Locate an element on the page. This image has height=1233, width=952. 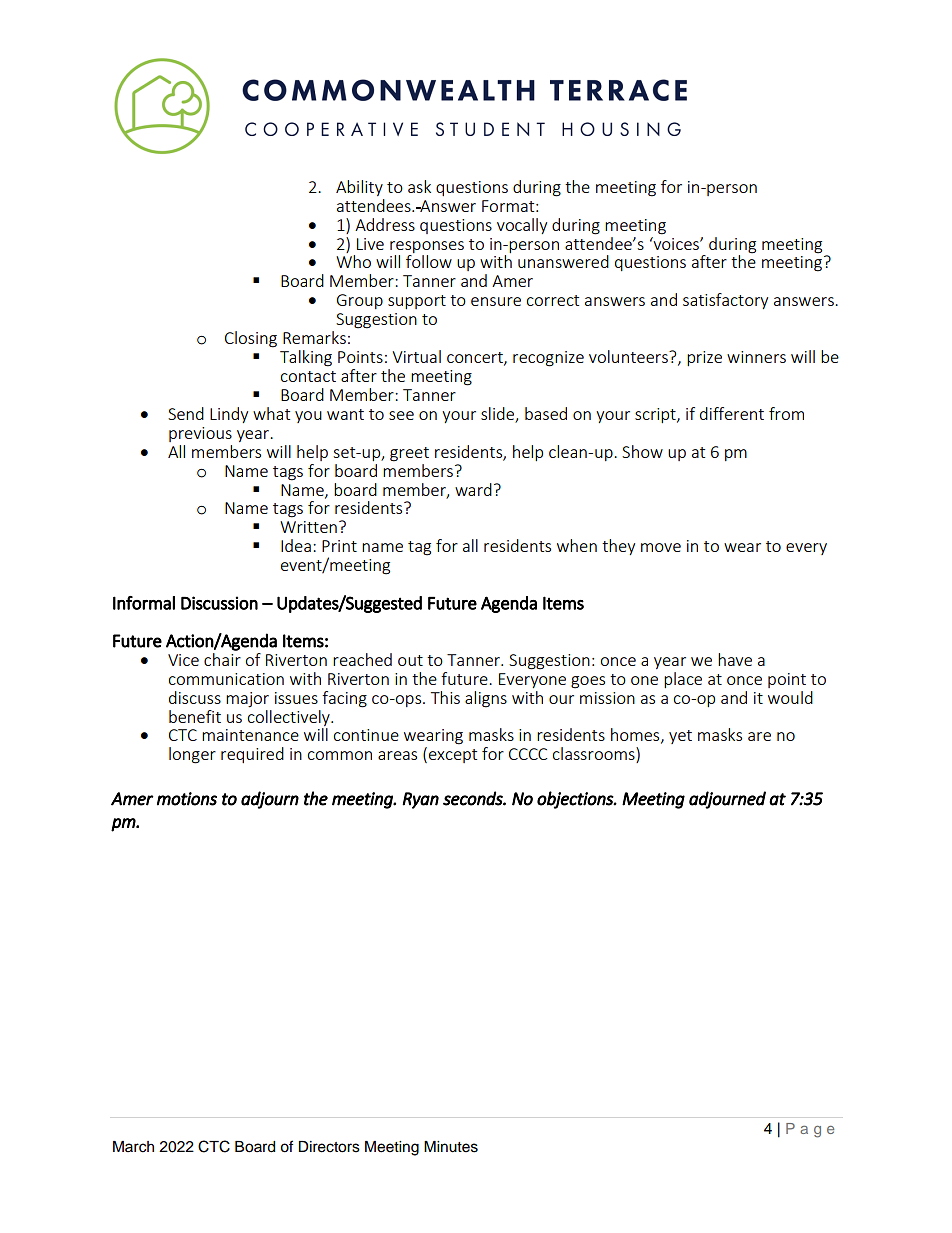
Informal is located at coordinates (144, 603).
